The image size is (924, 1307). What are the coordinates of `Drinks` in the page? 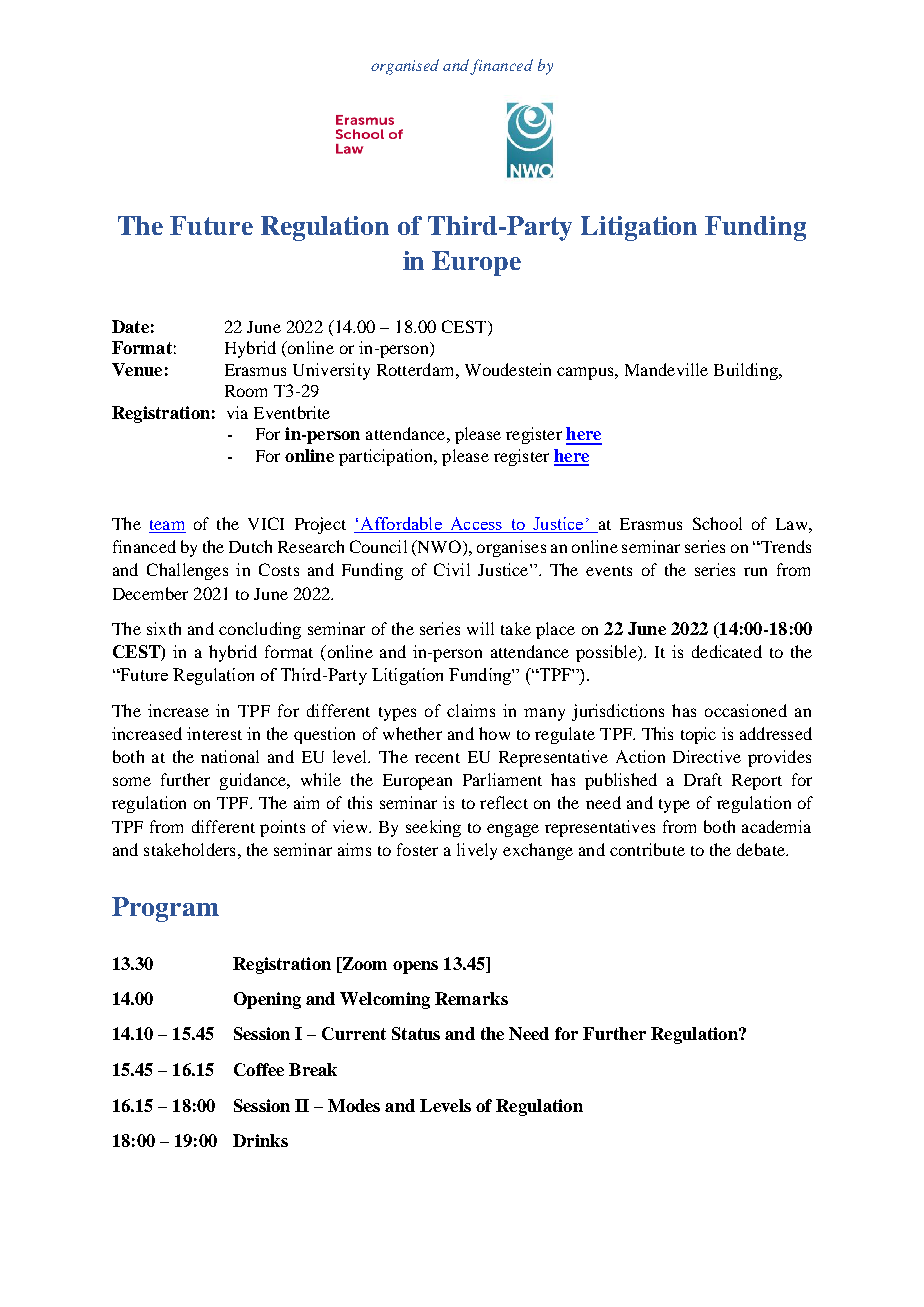 It's located at (260, 1140).
